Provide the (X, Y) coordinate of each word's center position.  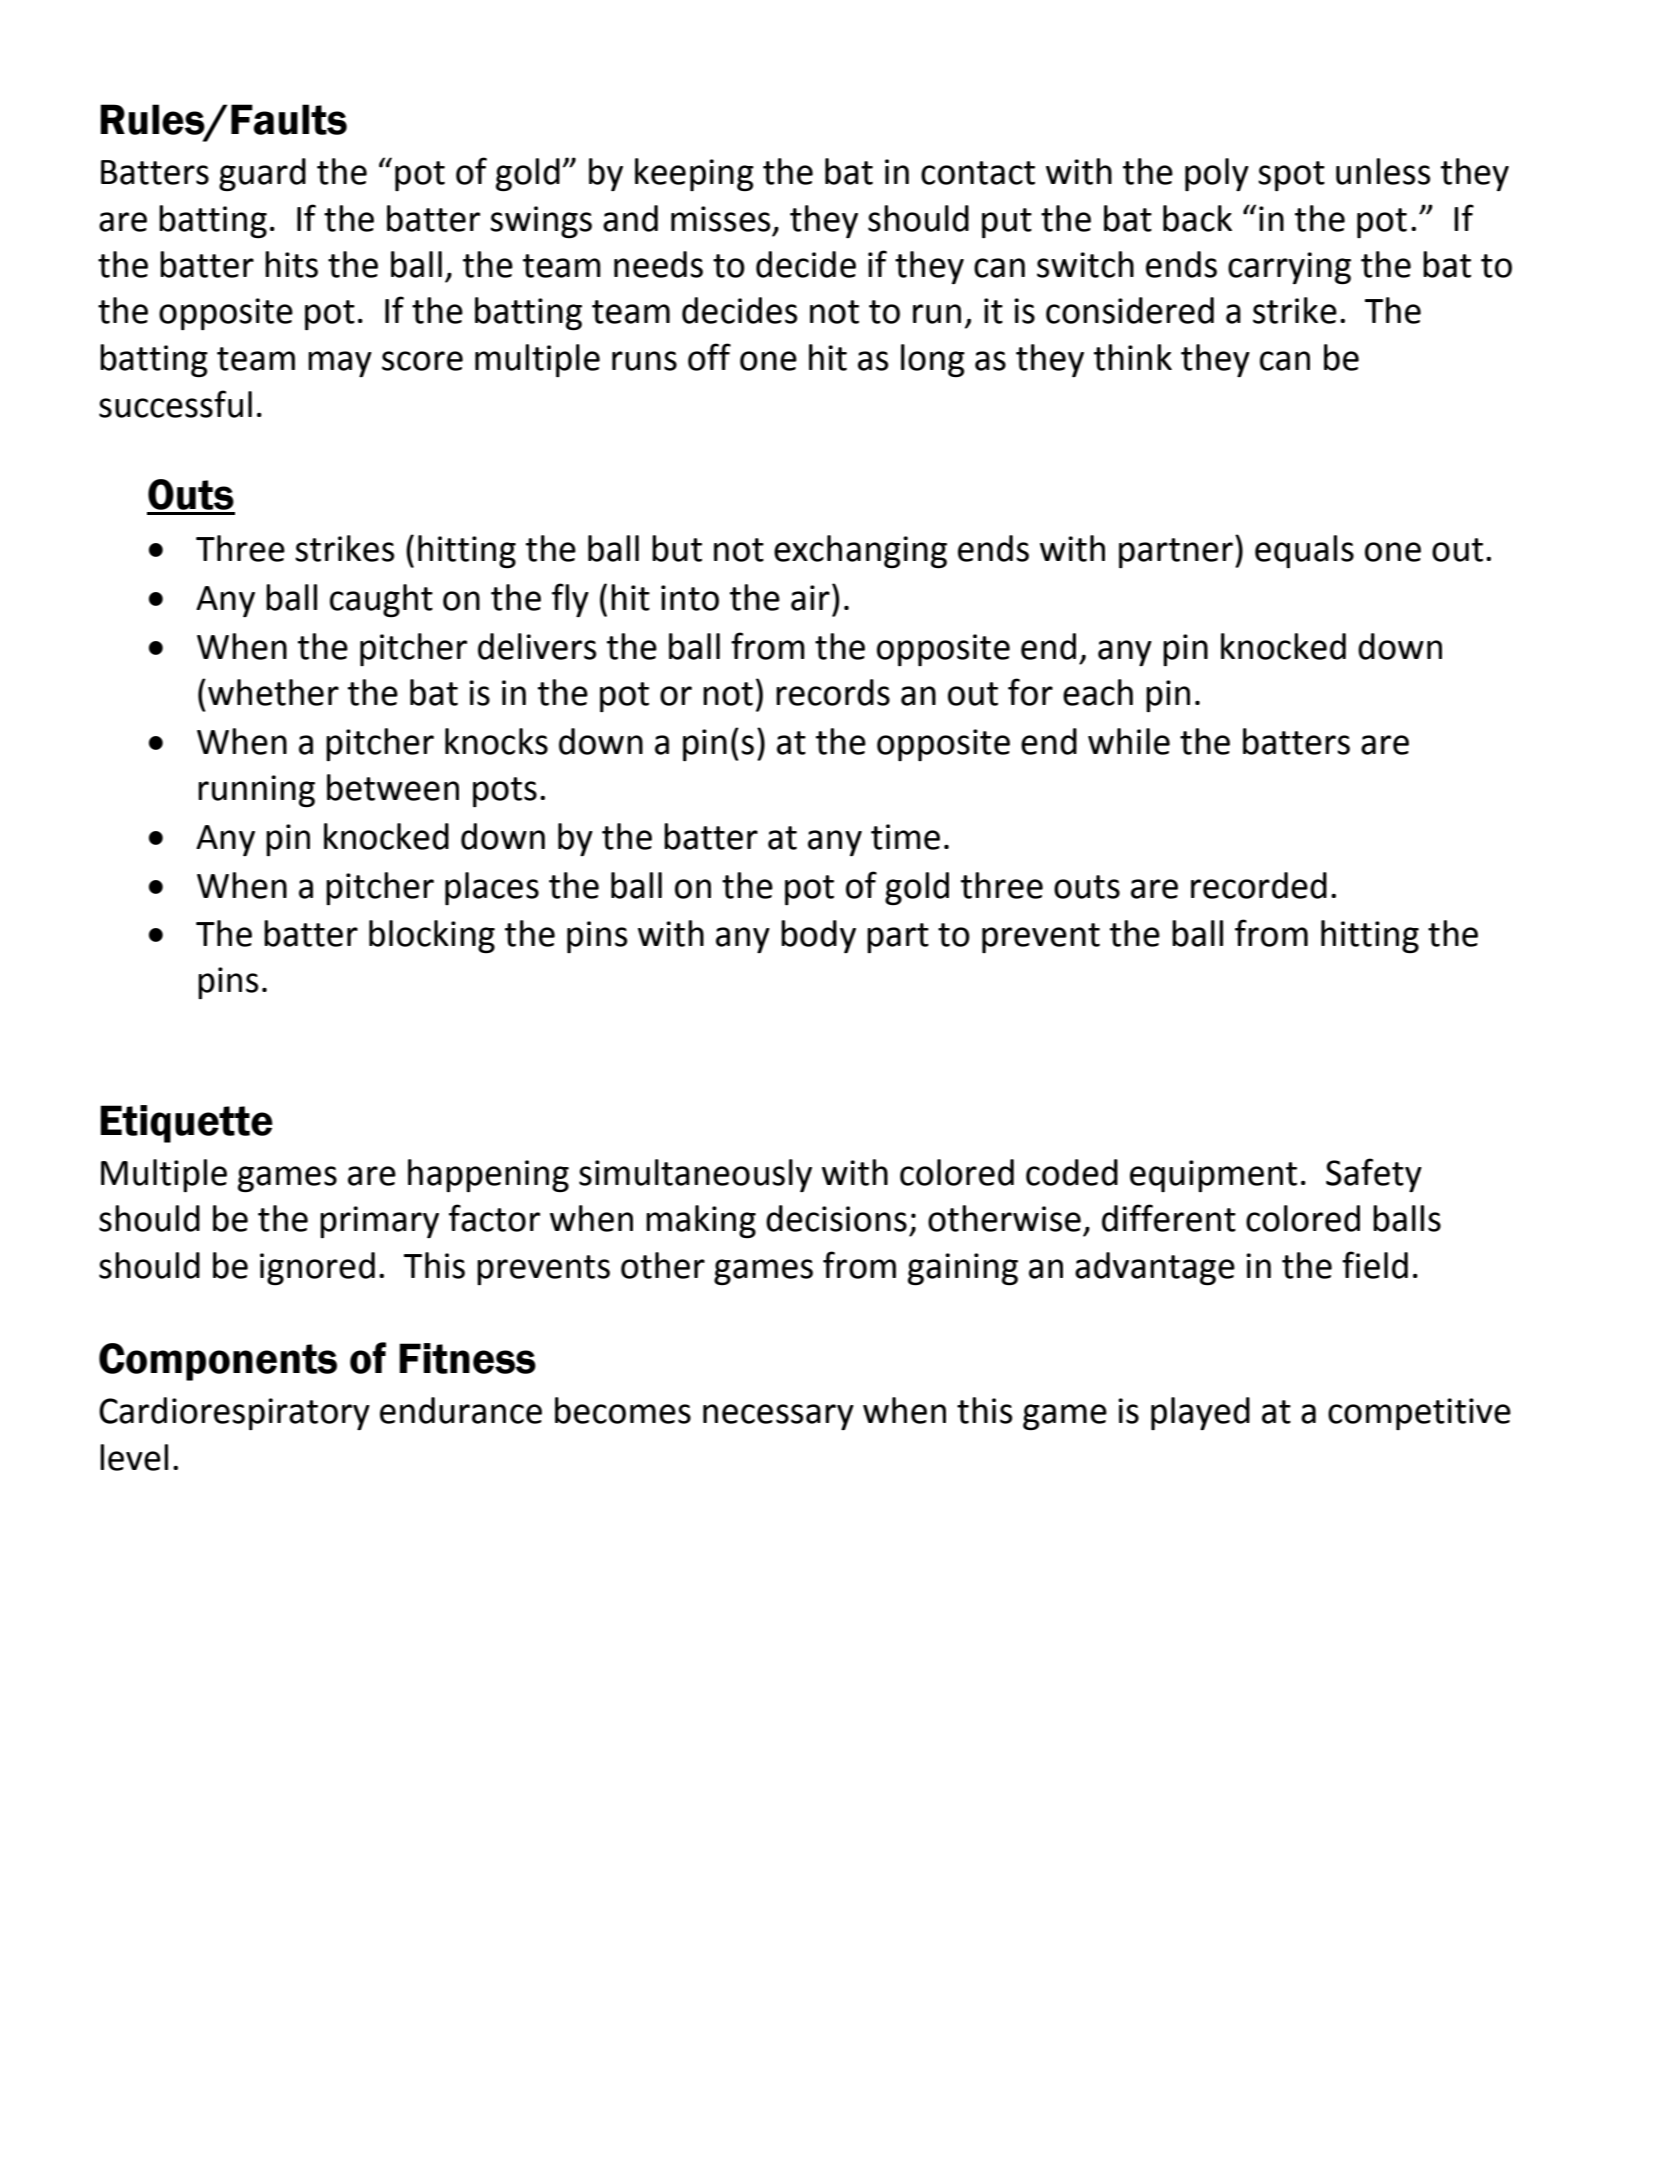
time (905, 837)
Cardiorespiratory (234, 1413)
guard (262, 174)
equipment (1213, 1176)
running (256, 791)
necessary (778, 1417)
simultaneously (695, 1175)
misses (720, 219)
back (1197, 218)
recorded (1259, 885)
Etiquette (186, 1124)
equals (1304, 551)
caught (381, 600)
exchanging (860, 551)
